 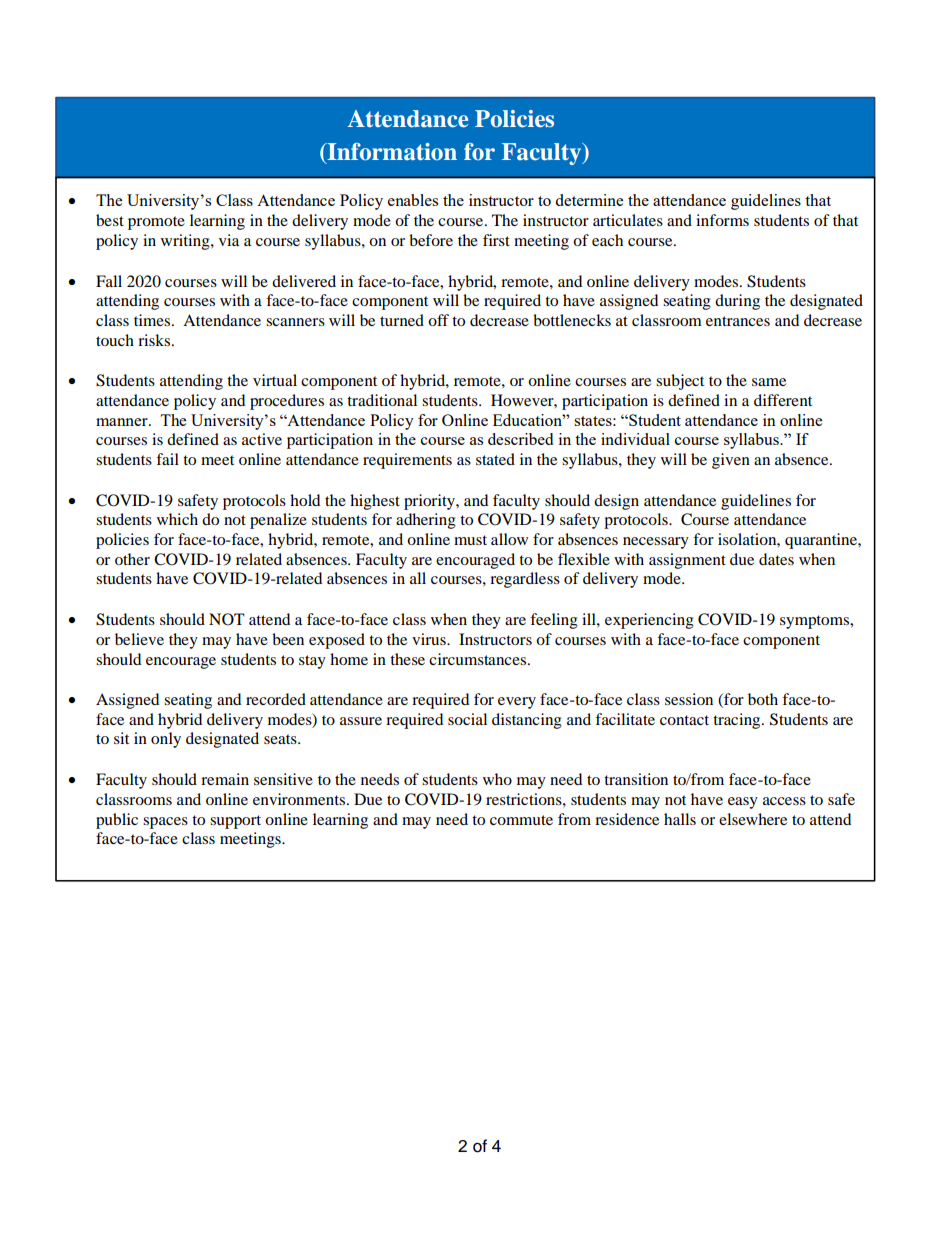 What do you see at coordinates (132, 559) in the screenshot?
I see `other` at bounding box center [132, 559].
